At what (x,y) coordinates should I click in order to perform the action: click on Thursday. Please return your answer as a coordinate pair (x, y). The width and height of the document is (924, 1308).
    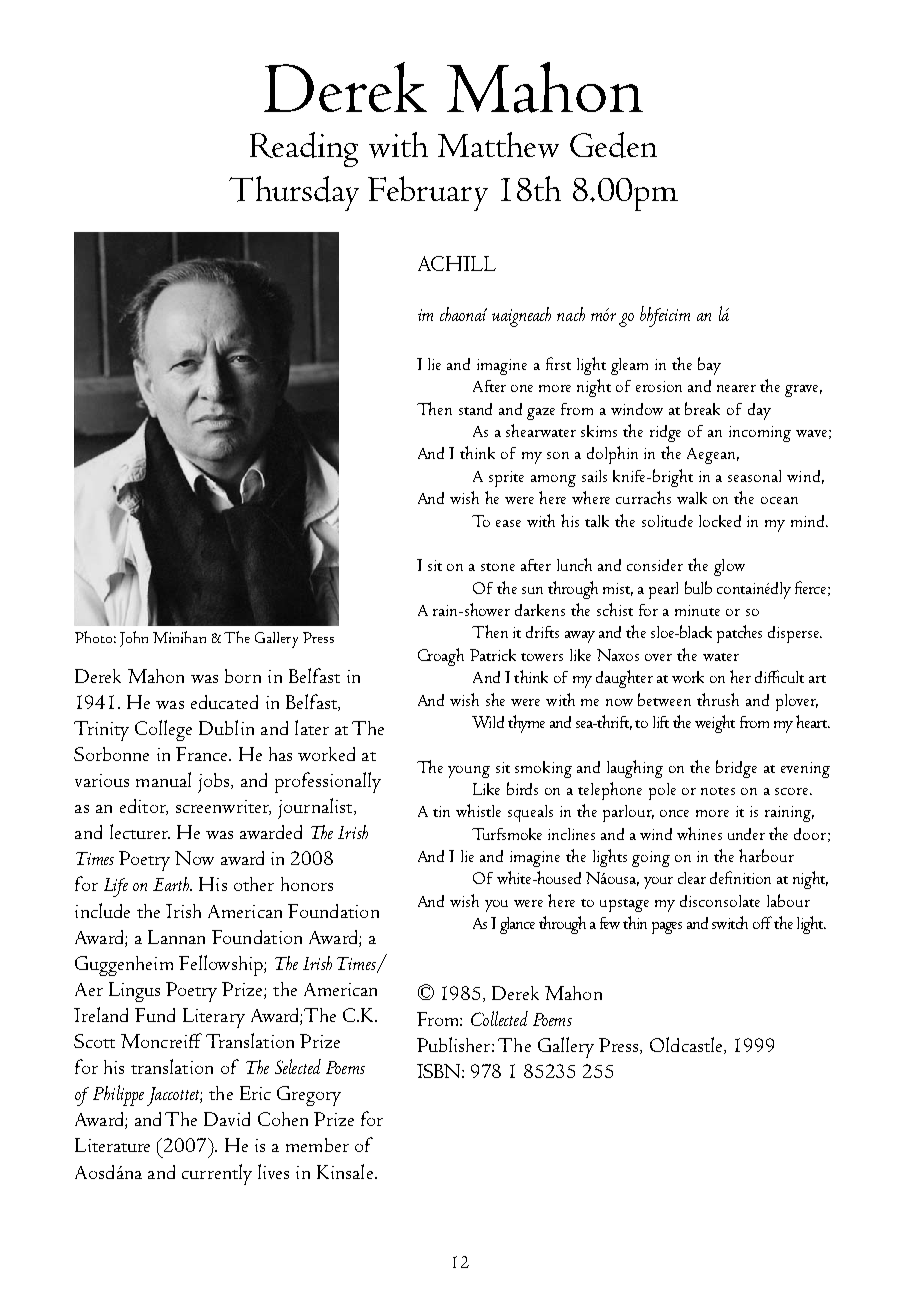
    Looking at the image, I should click on (294, 193).
